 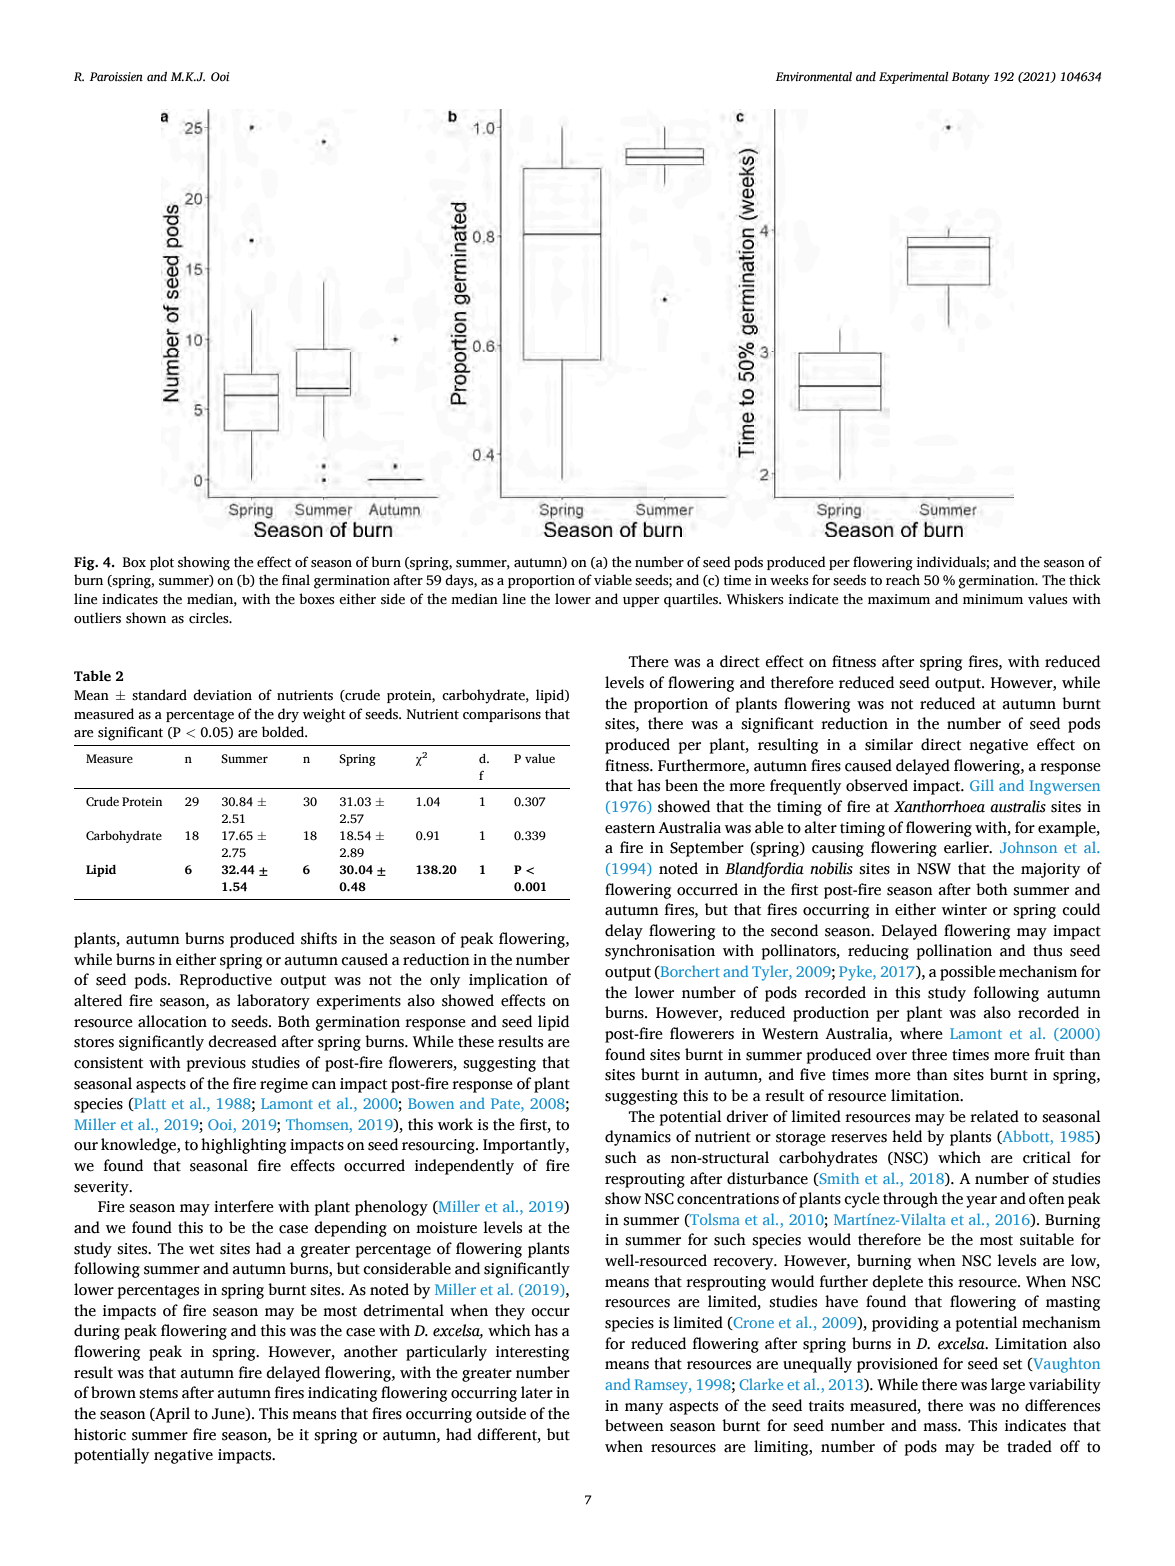 I want to click on implication, so click(x=508, y=981).
